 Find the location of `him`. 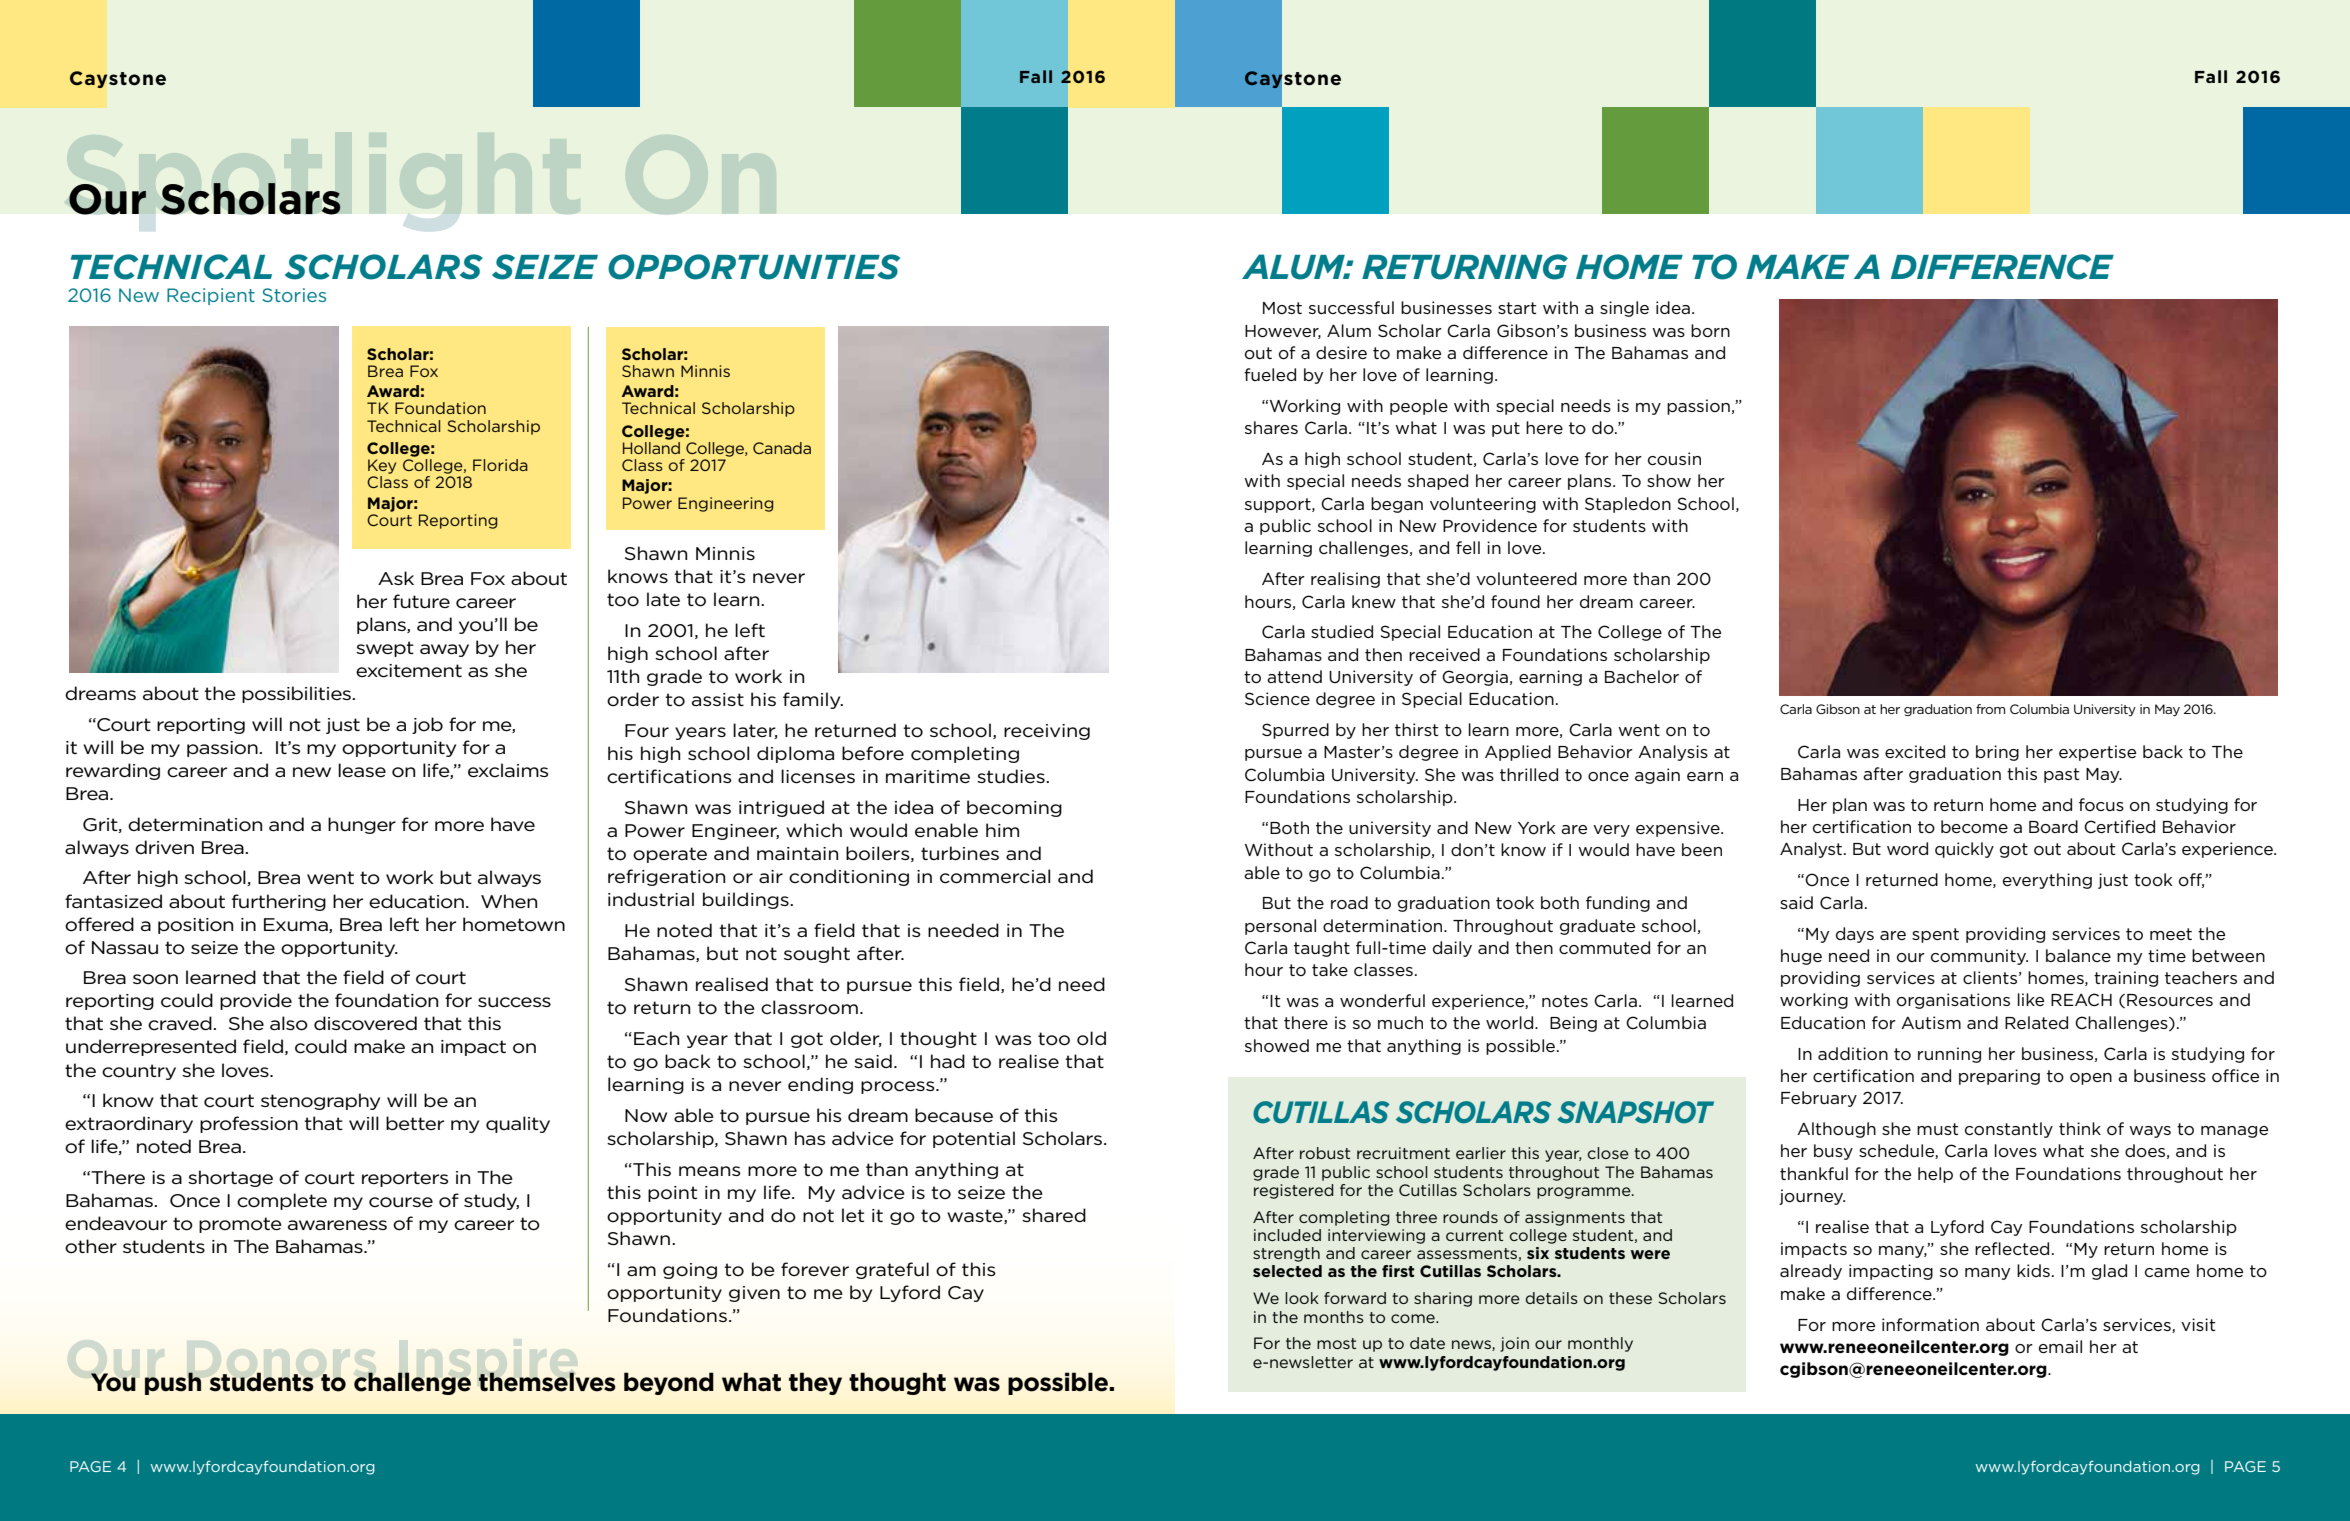

him is located at coordinates (1002, 830).
